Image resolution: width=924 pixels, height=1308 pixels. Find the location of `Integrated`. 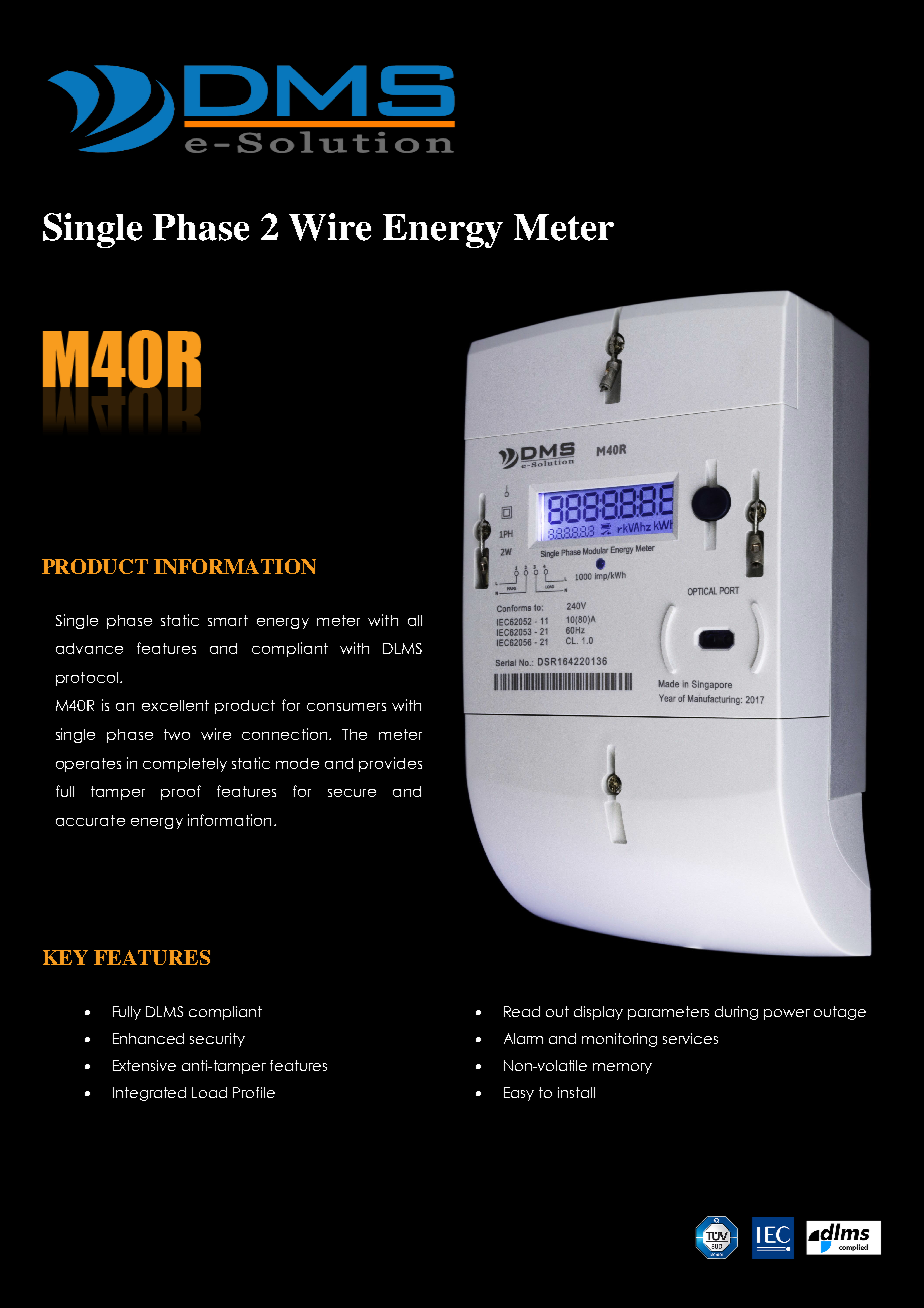

Integrated is located at coordinates (149, 1094).
